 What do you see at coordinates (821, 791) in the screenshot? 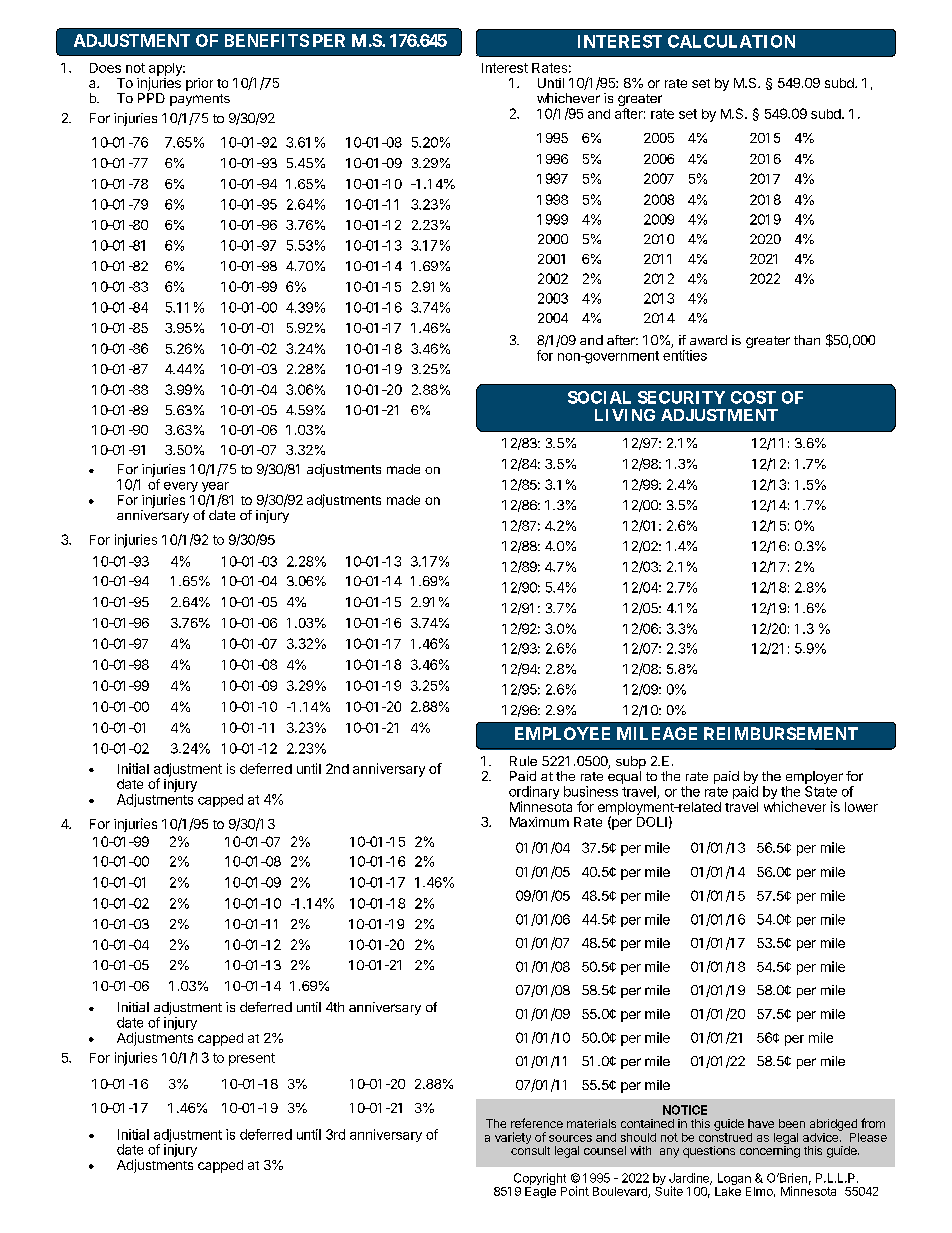
I see `State` at bounding box center [821, 791].
